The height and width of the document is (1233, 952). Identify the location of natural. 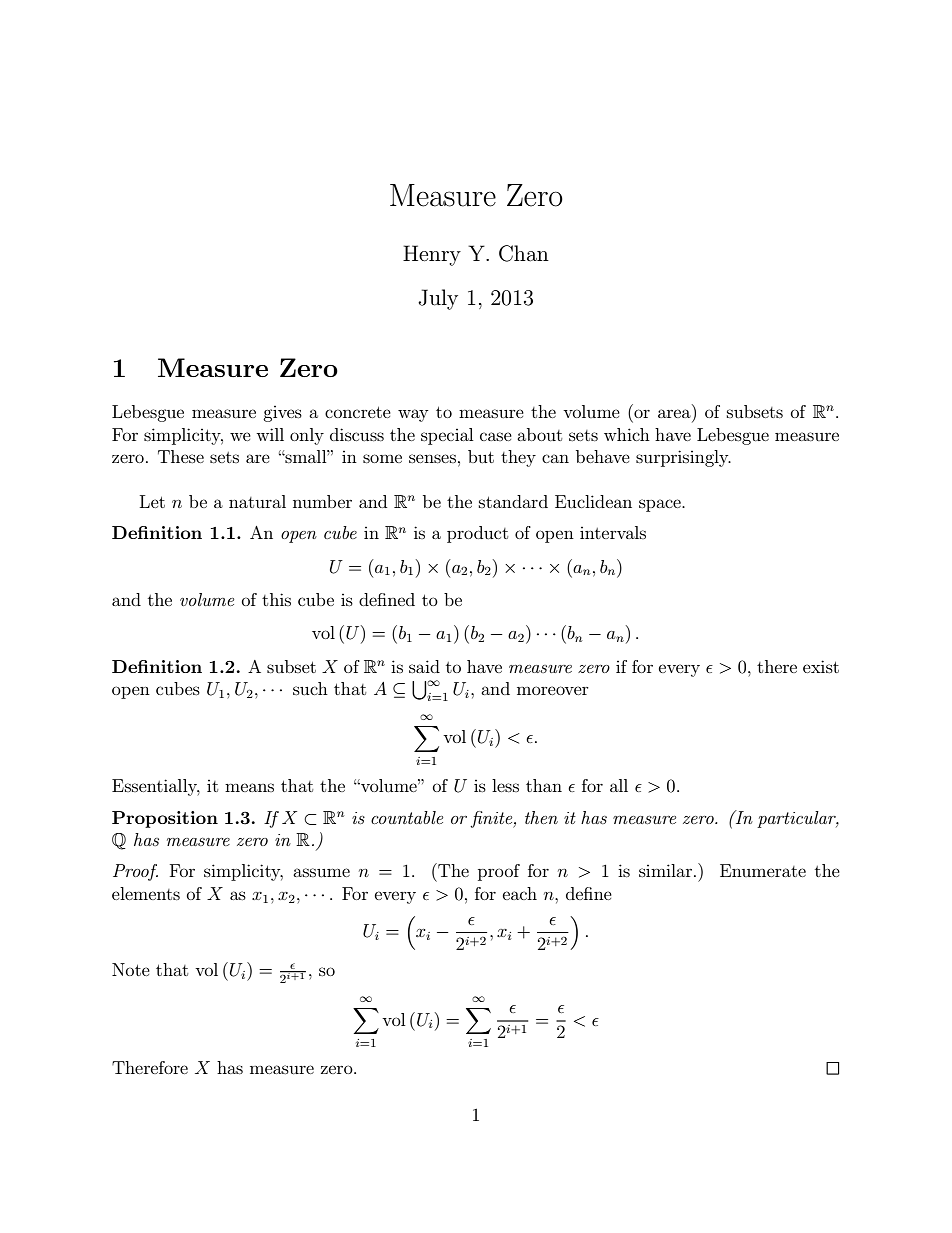
(257, 501).
